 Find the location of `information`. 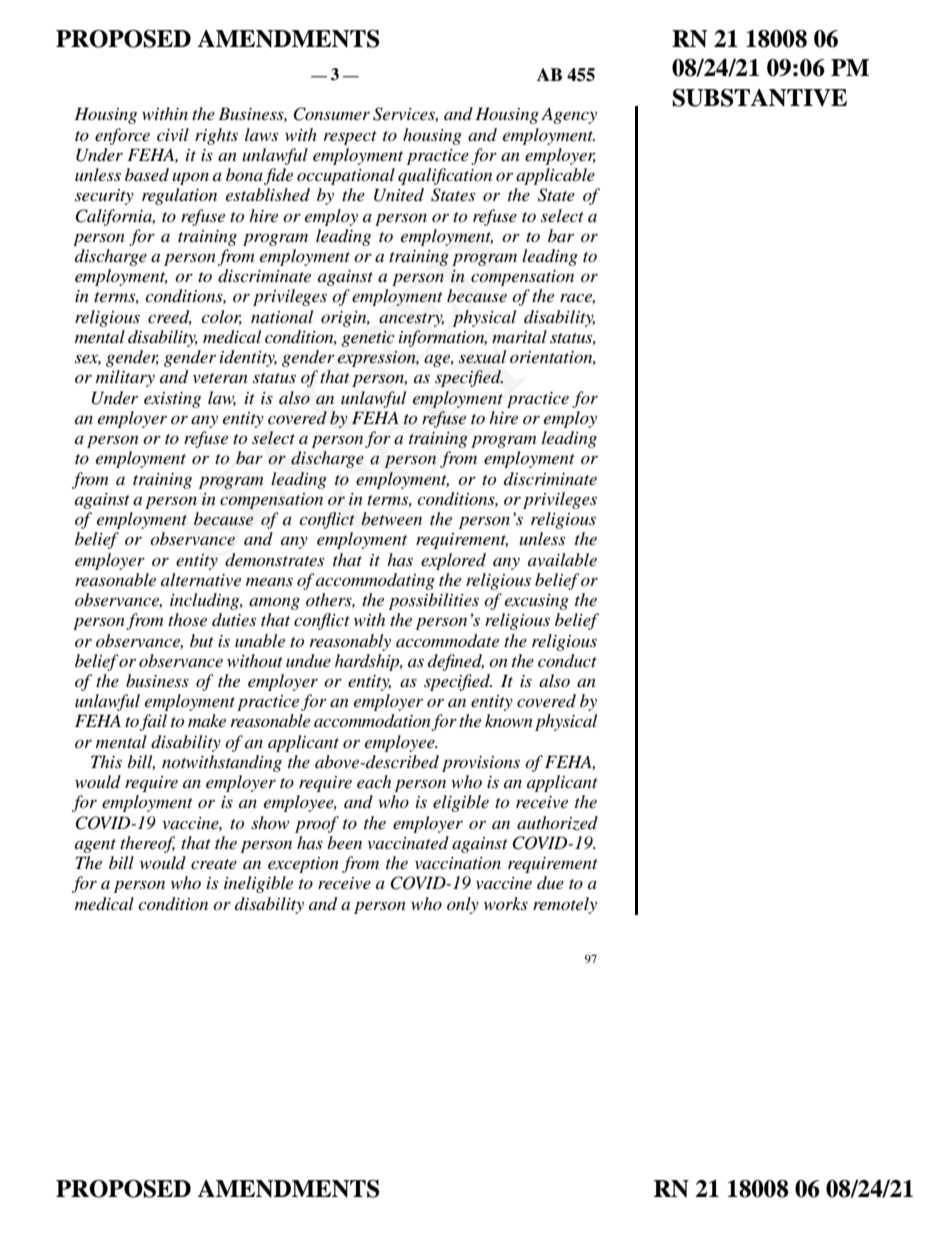

information is located at coordinates (443, 338).
